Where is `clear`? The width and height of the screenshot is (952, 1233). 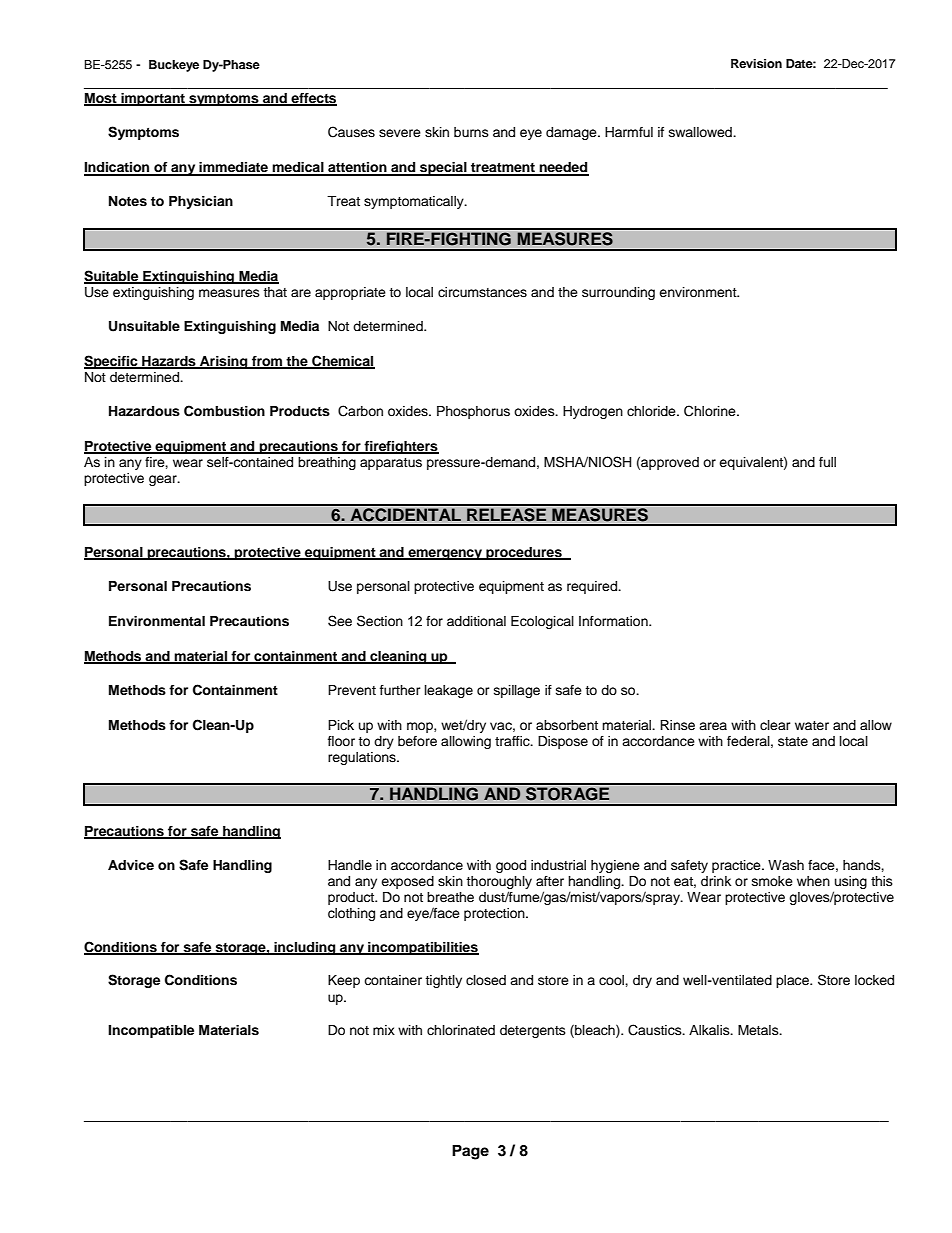
clear is located at coordinates (775, 725).
